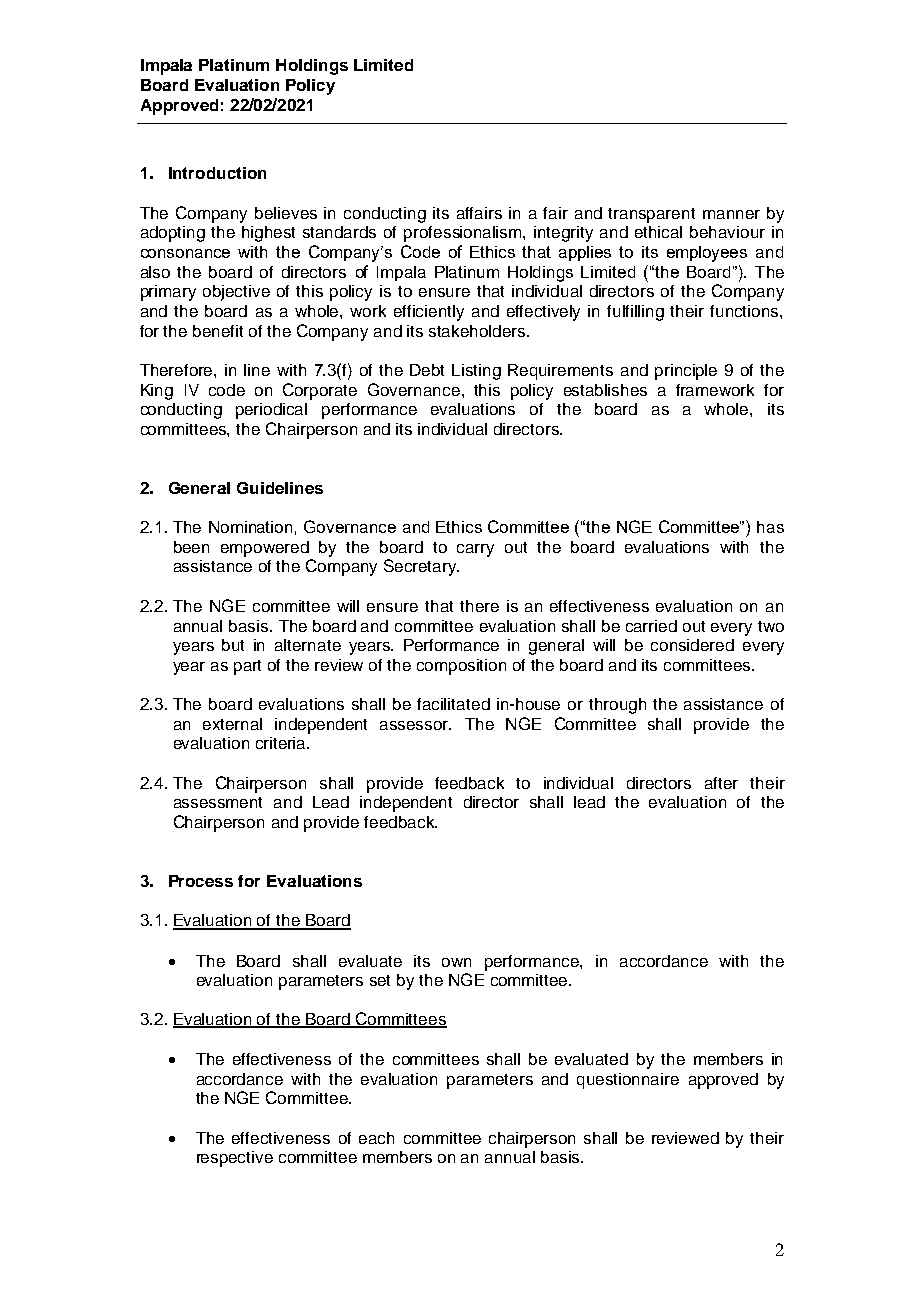 The width and height of the screenshot is (924, 1308). I want to click on own, so click(456, 962).
